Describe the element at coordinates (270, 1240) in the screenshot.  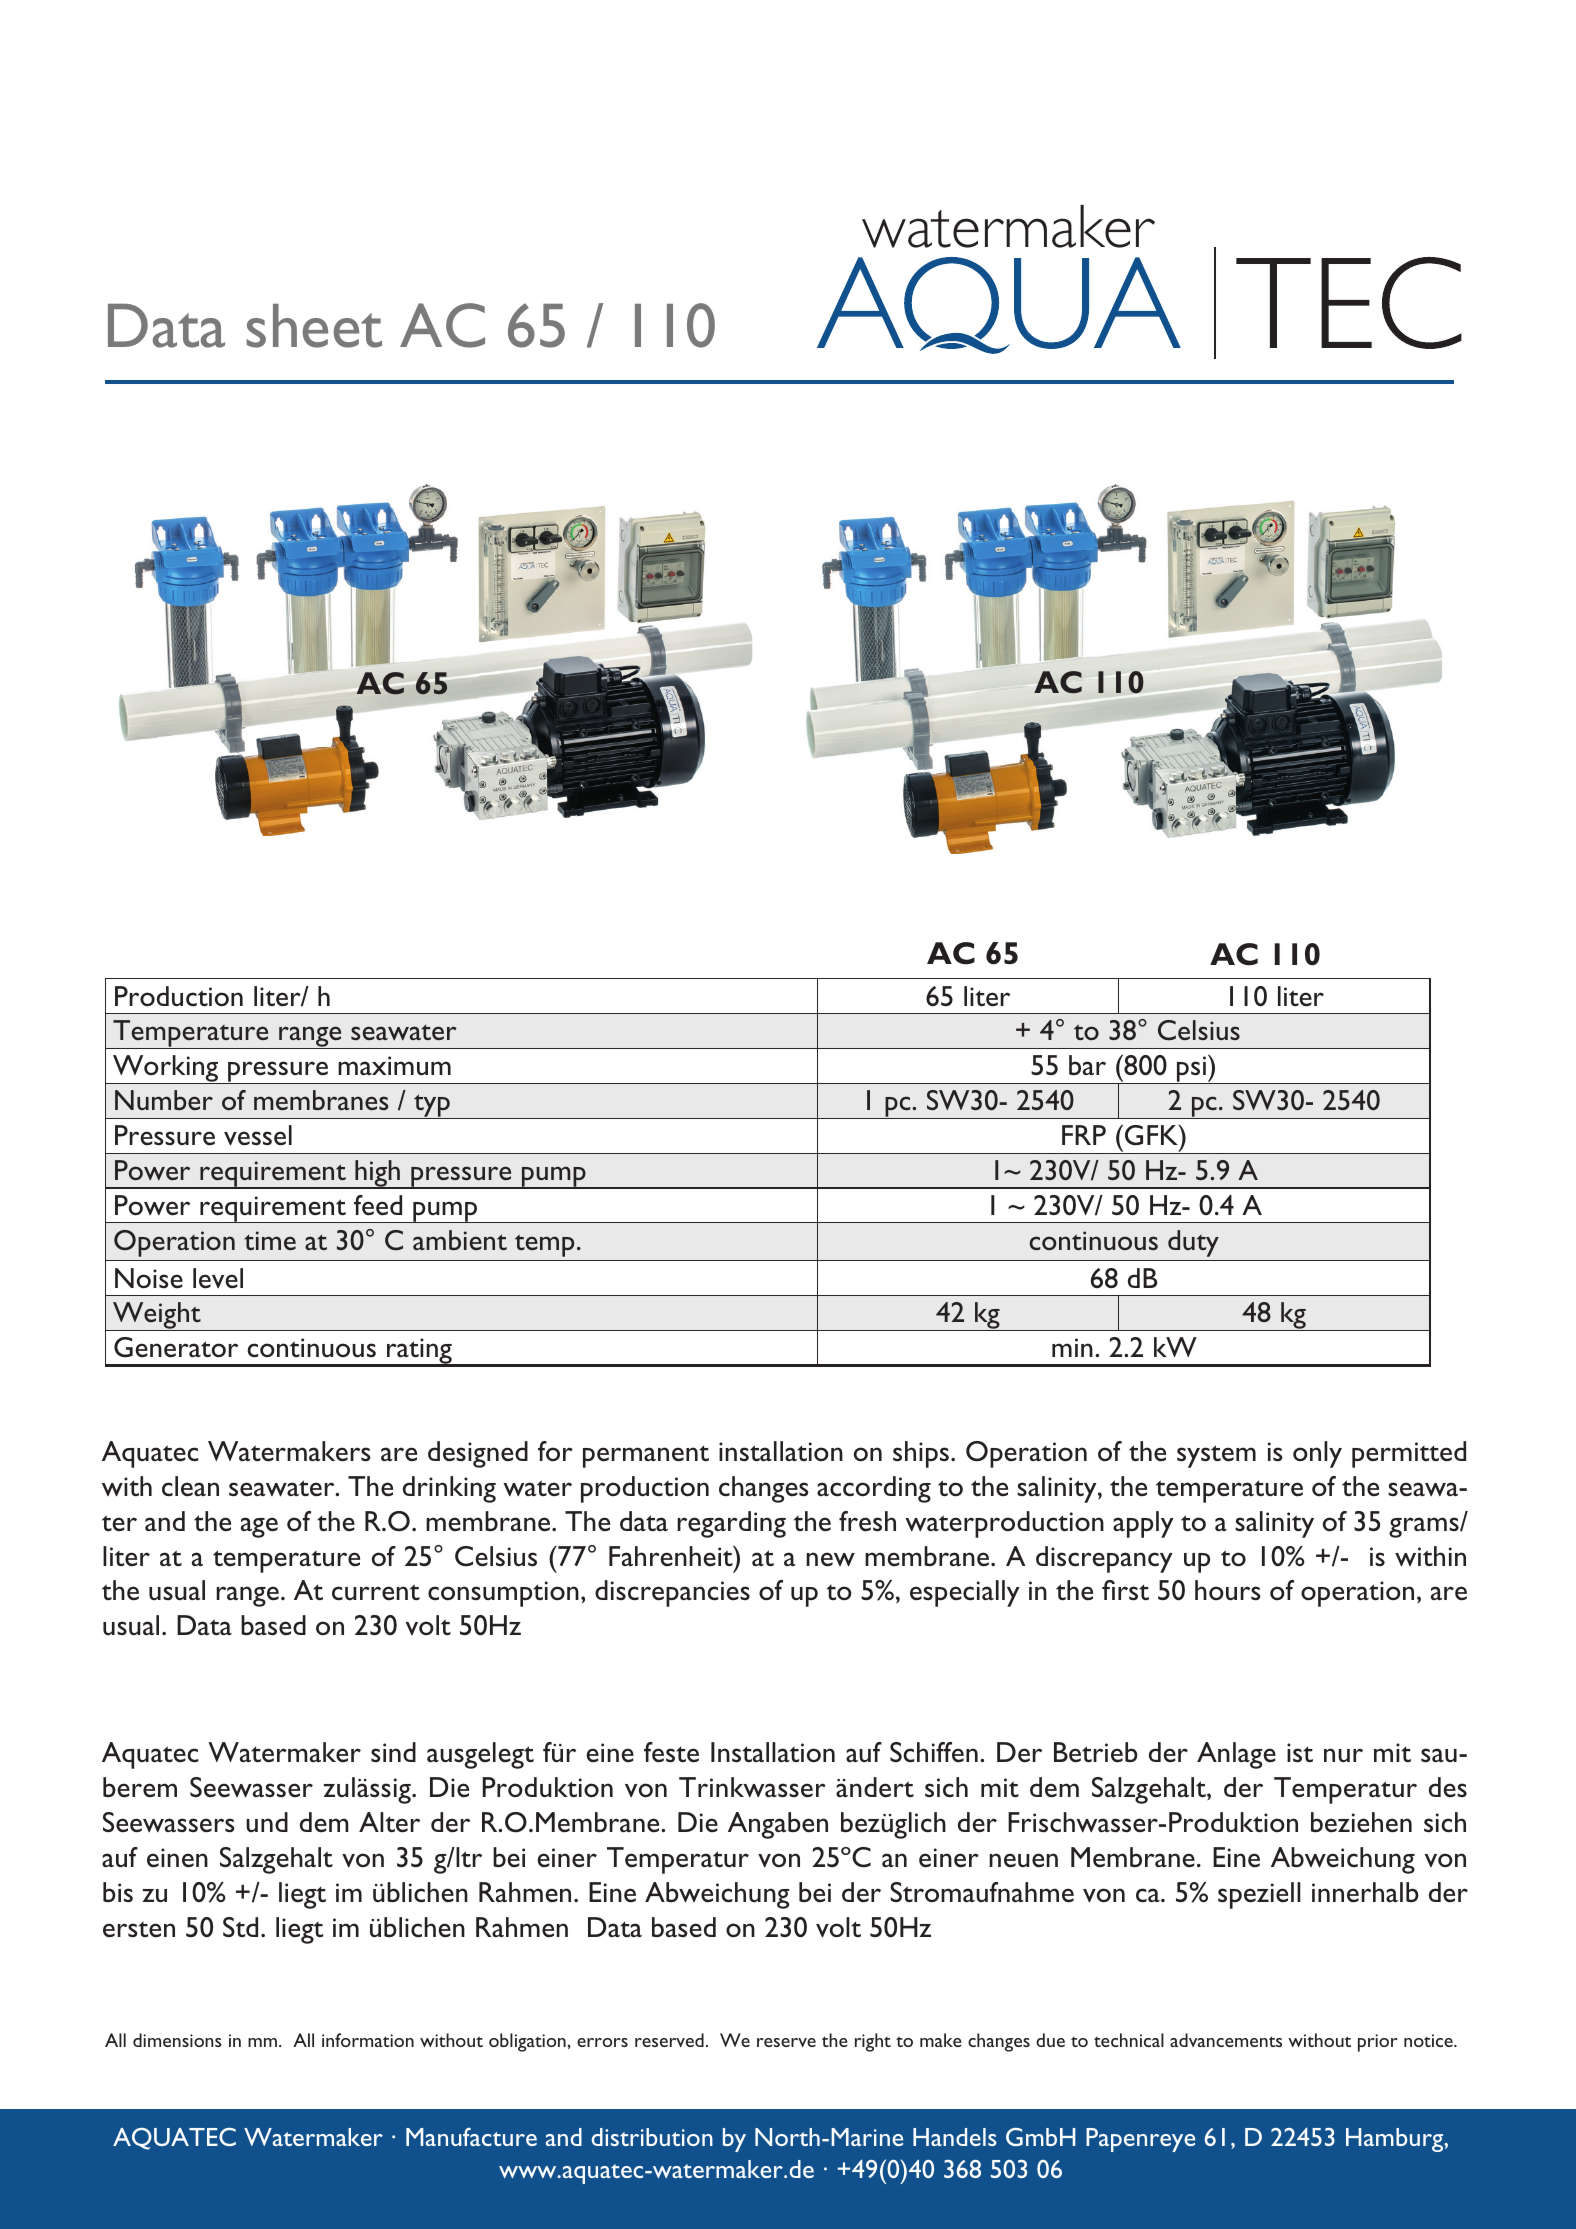
I see `time` at that location.
